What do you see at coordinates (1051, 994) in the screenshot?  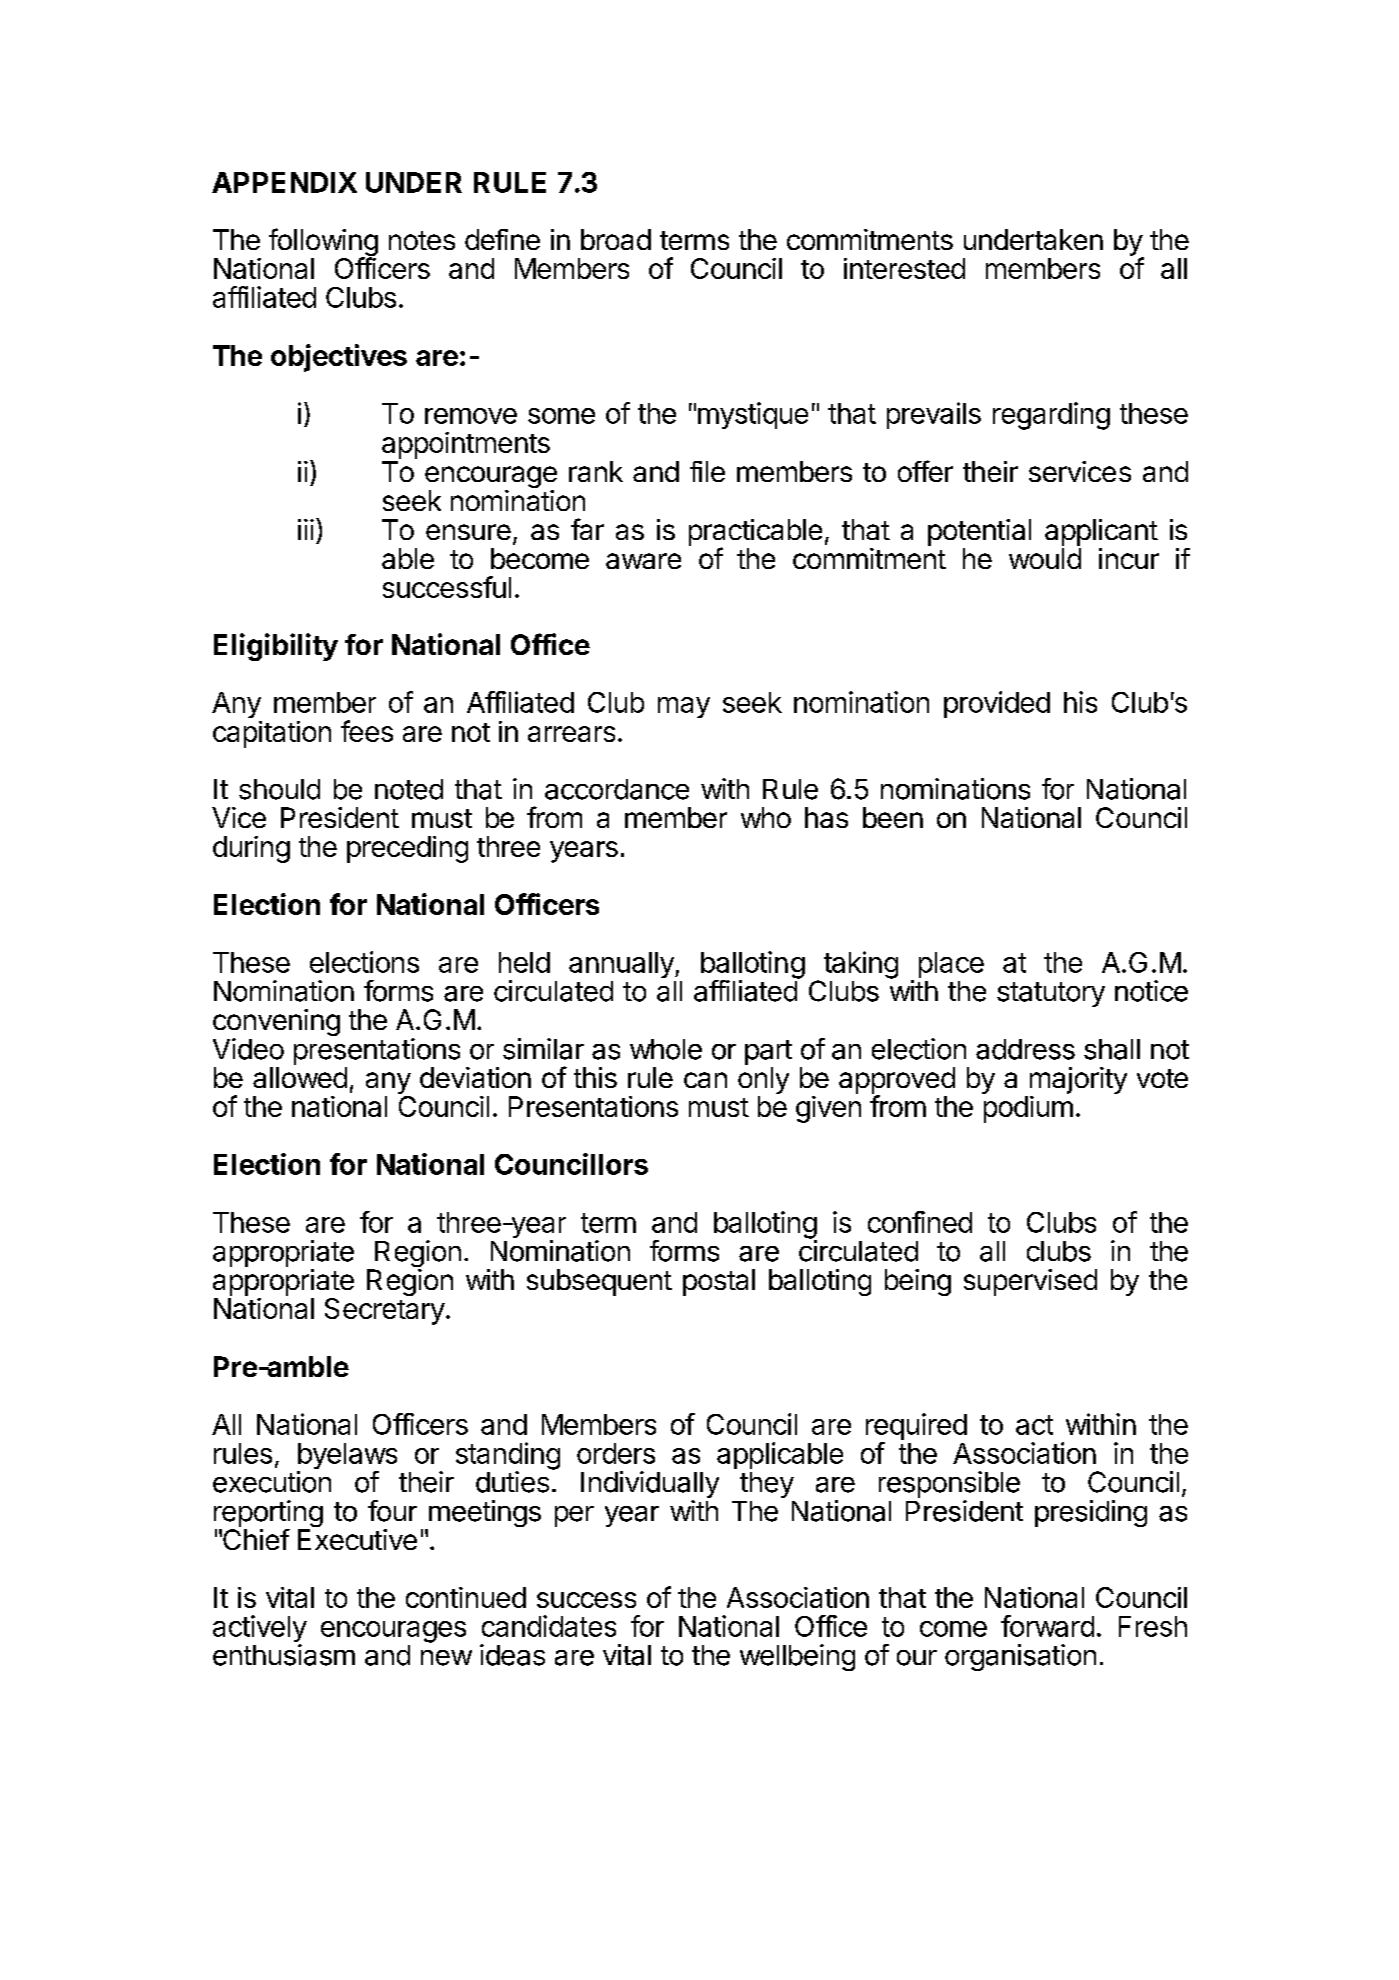 I see `statutory` at bounding box center [1051, 994].
